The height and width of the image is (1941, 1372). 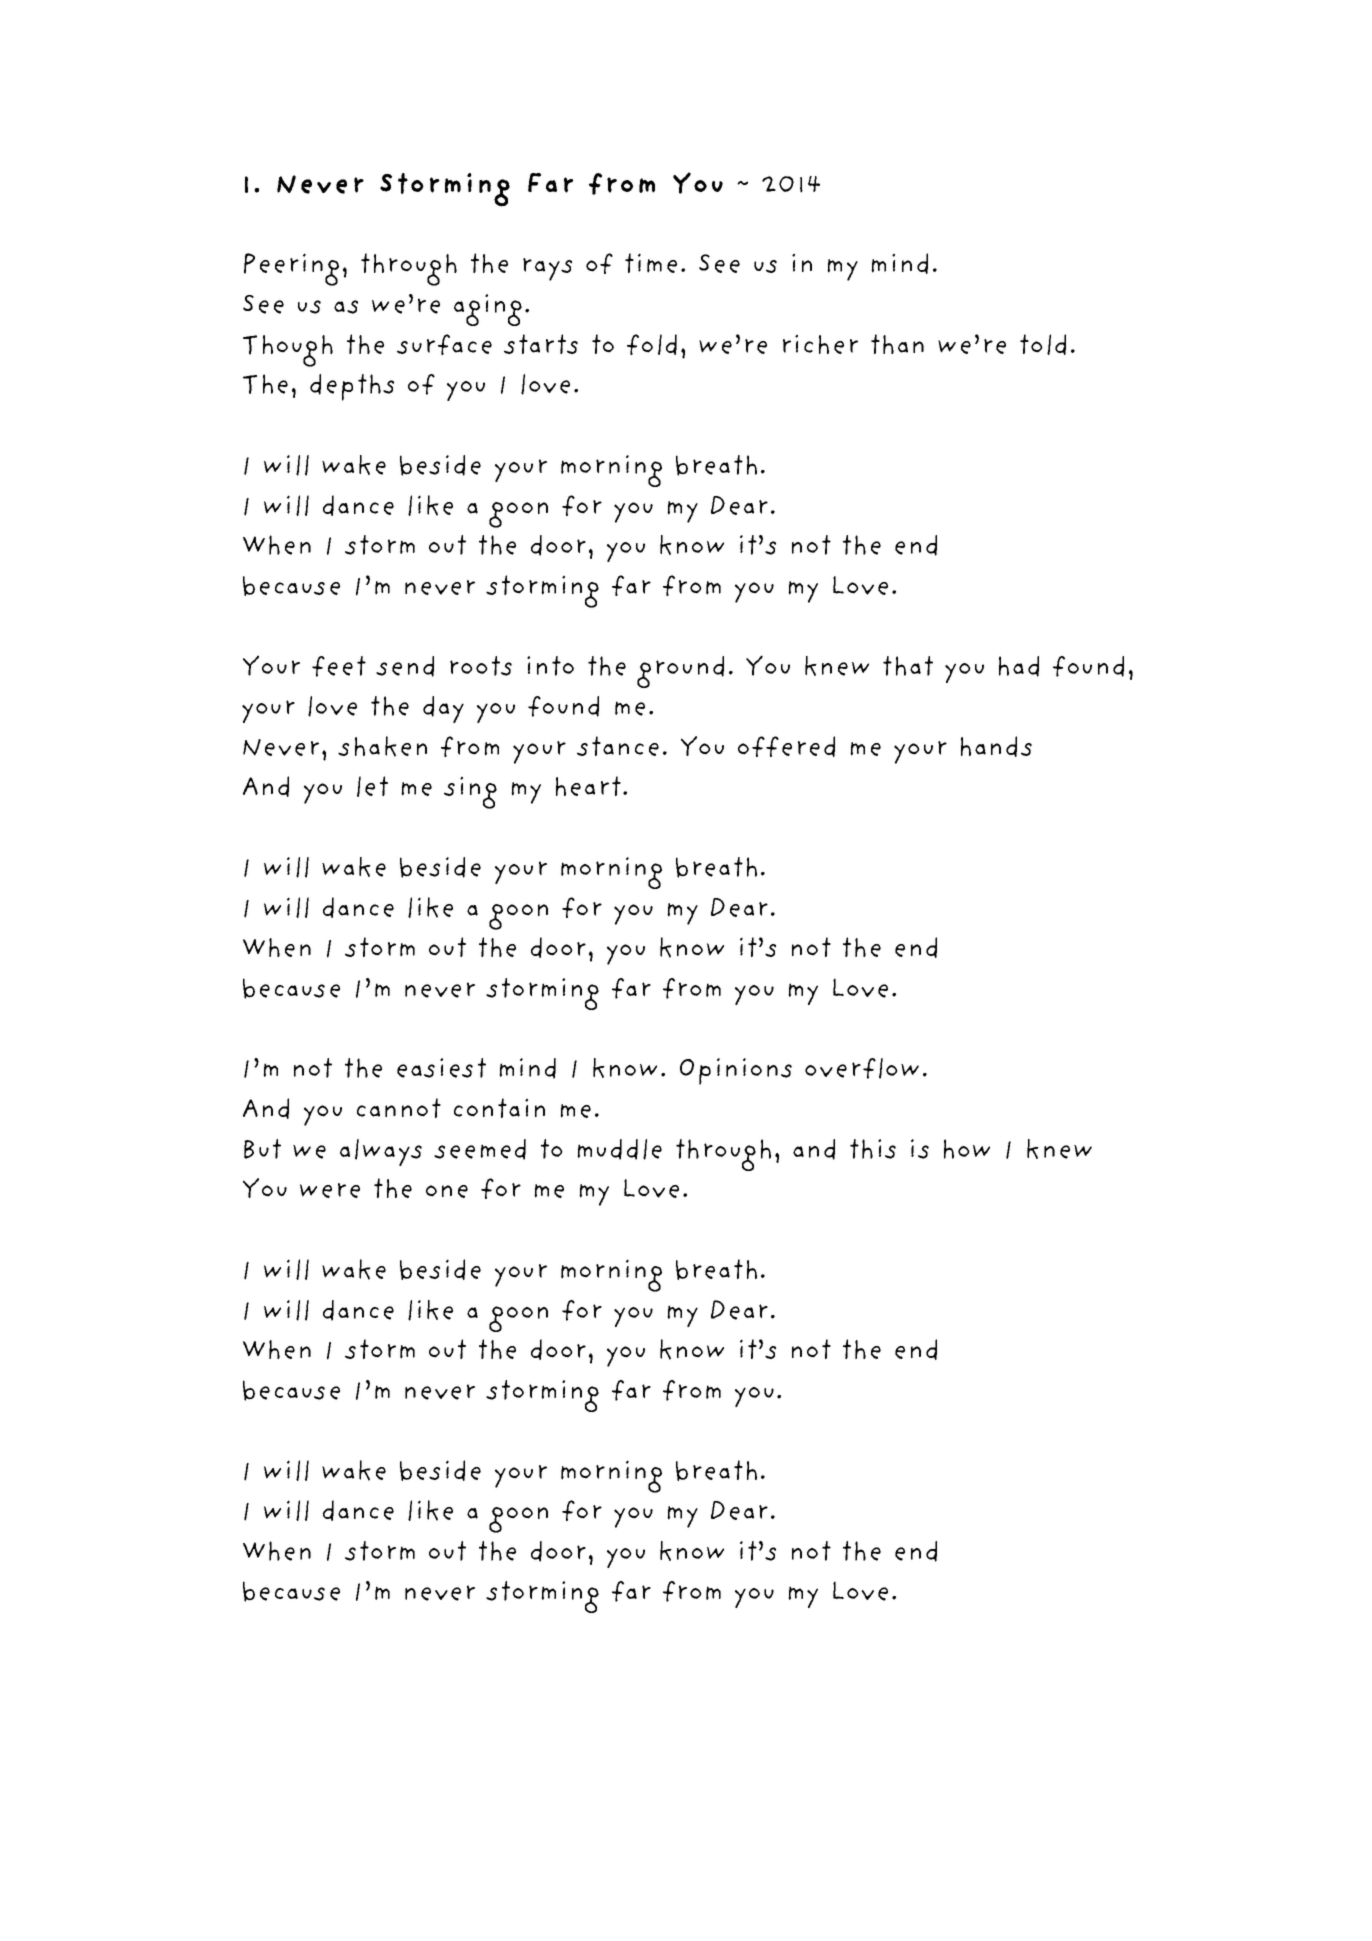 I want to click on always, so click(x=381, y=1152).
